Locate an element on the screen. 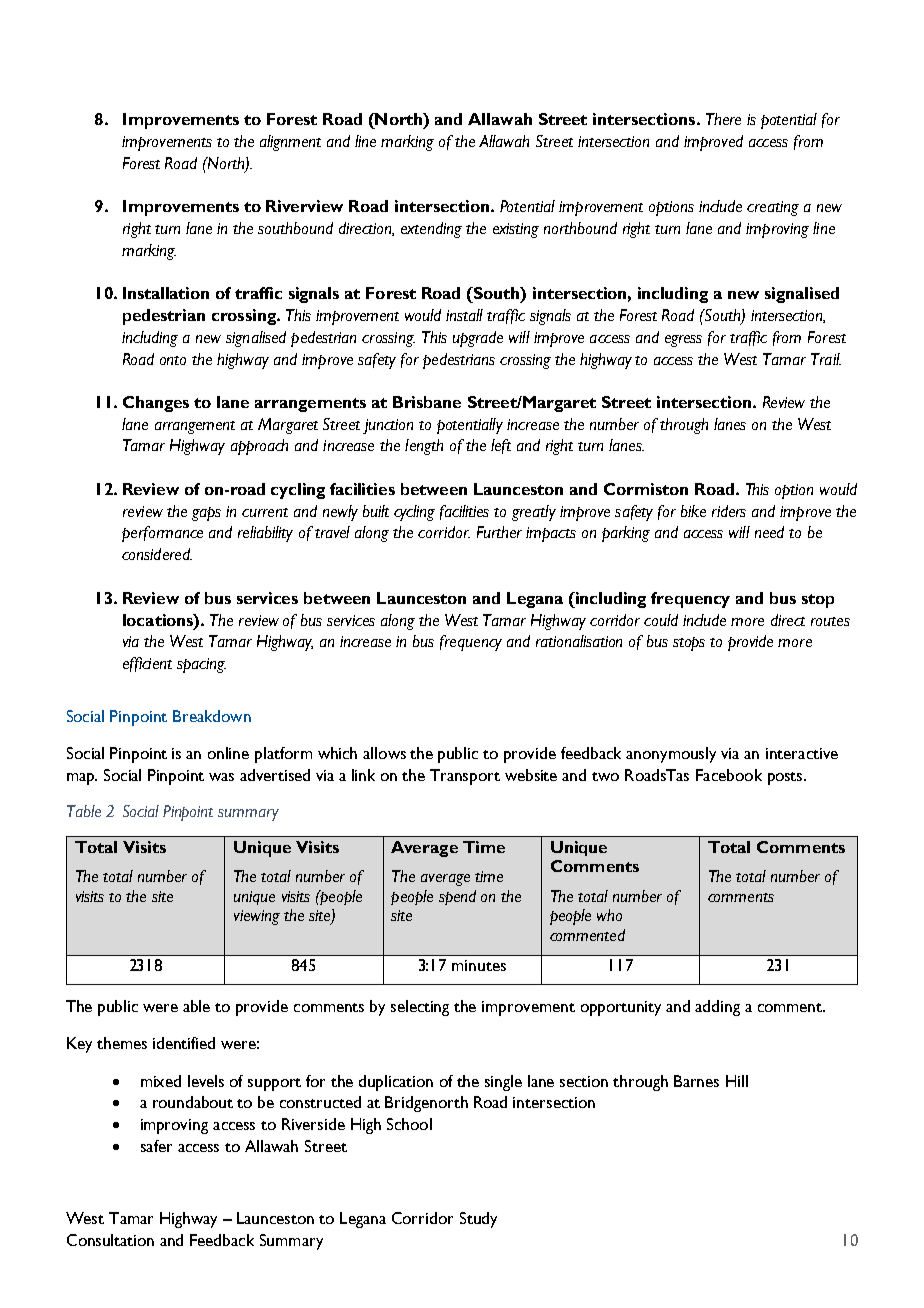  alignment is located at coordinates (290, 143).
